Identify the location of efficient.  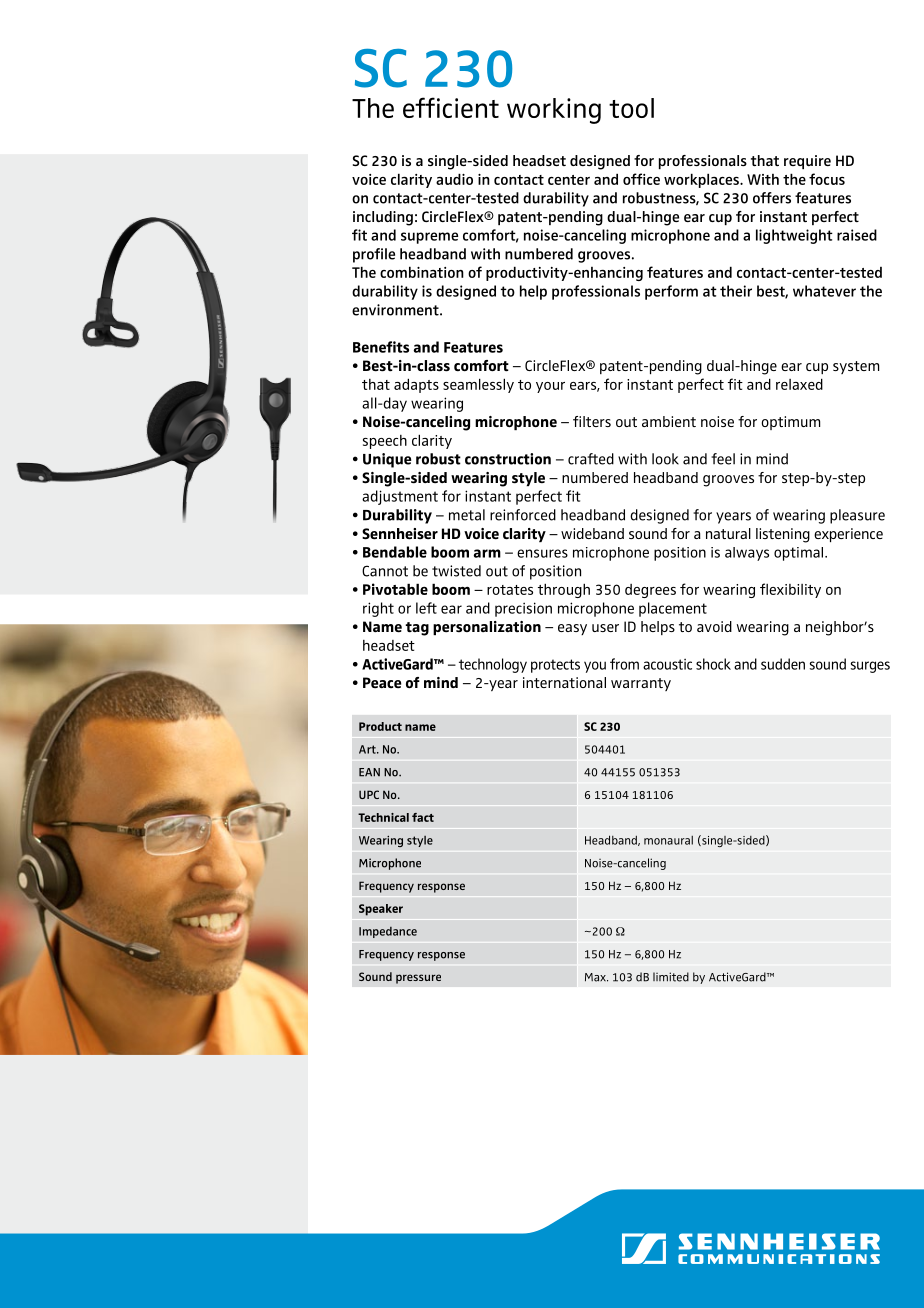
(451, 107).
